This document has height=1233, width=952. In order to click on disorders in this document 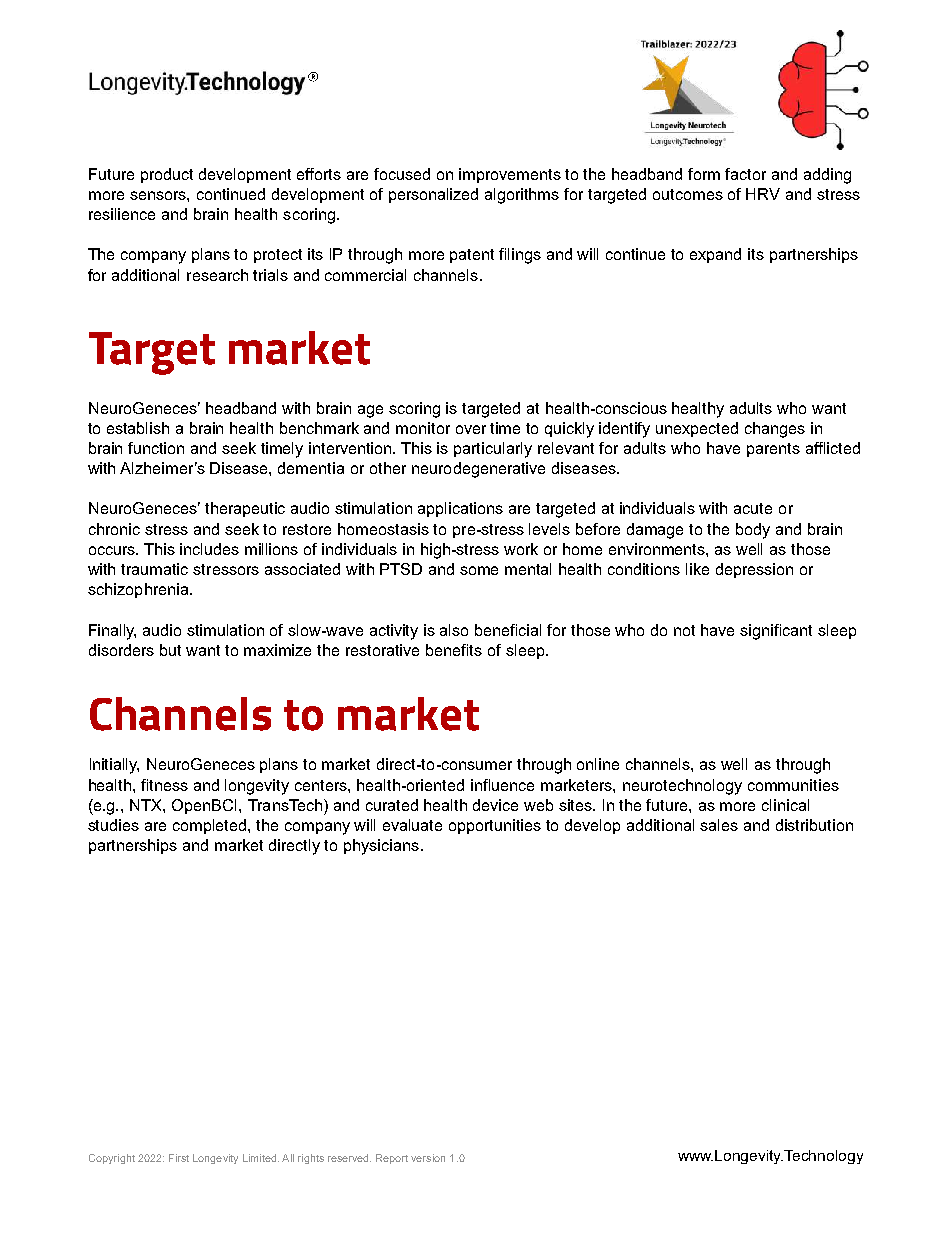, I will do `click(121, 650)`.
